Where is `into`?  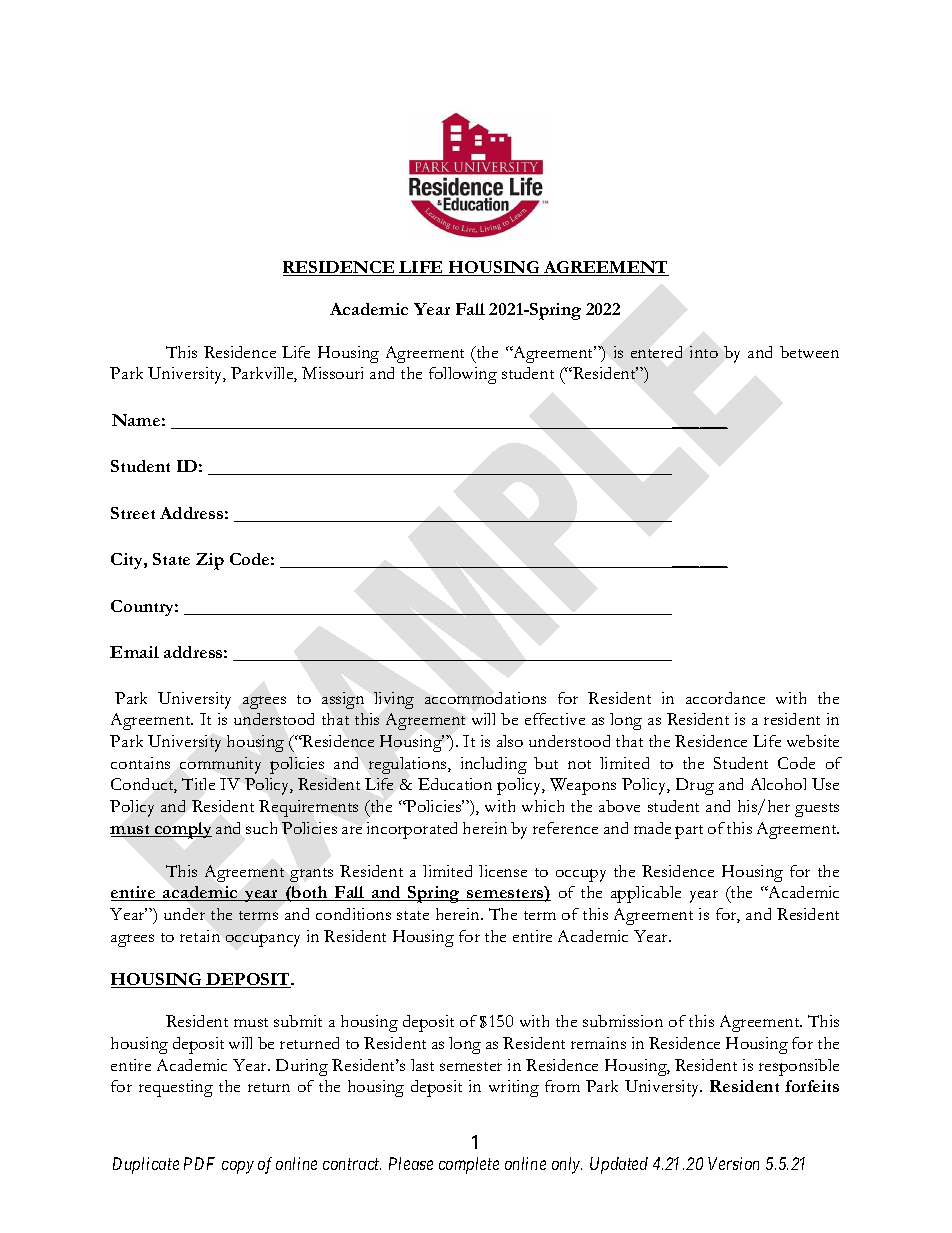 into is located at coordinates (704, 352).
